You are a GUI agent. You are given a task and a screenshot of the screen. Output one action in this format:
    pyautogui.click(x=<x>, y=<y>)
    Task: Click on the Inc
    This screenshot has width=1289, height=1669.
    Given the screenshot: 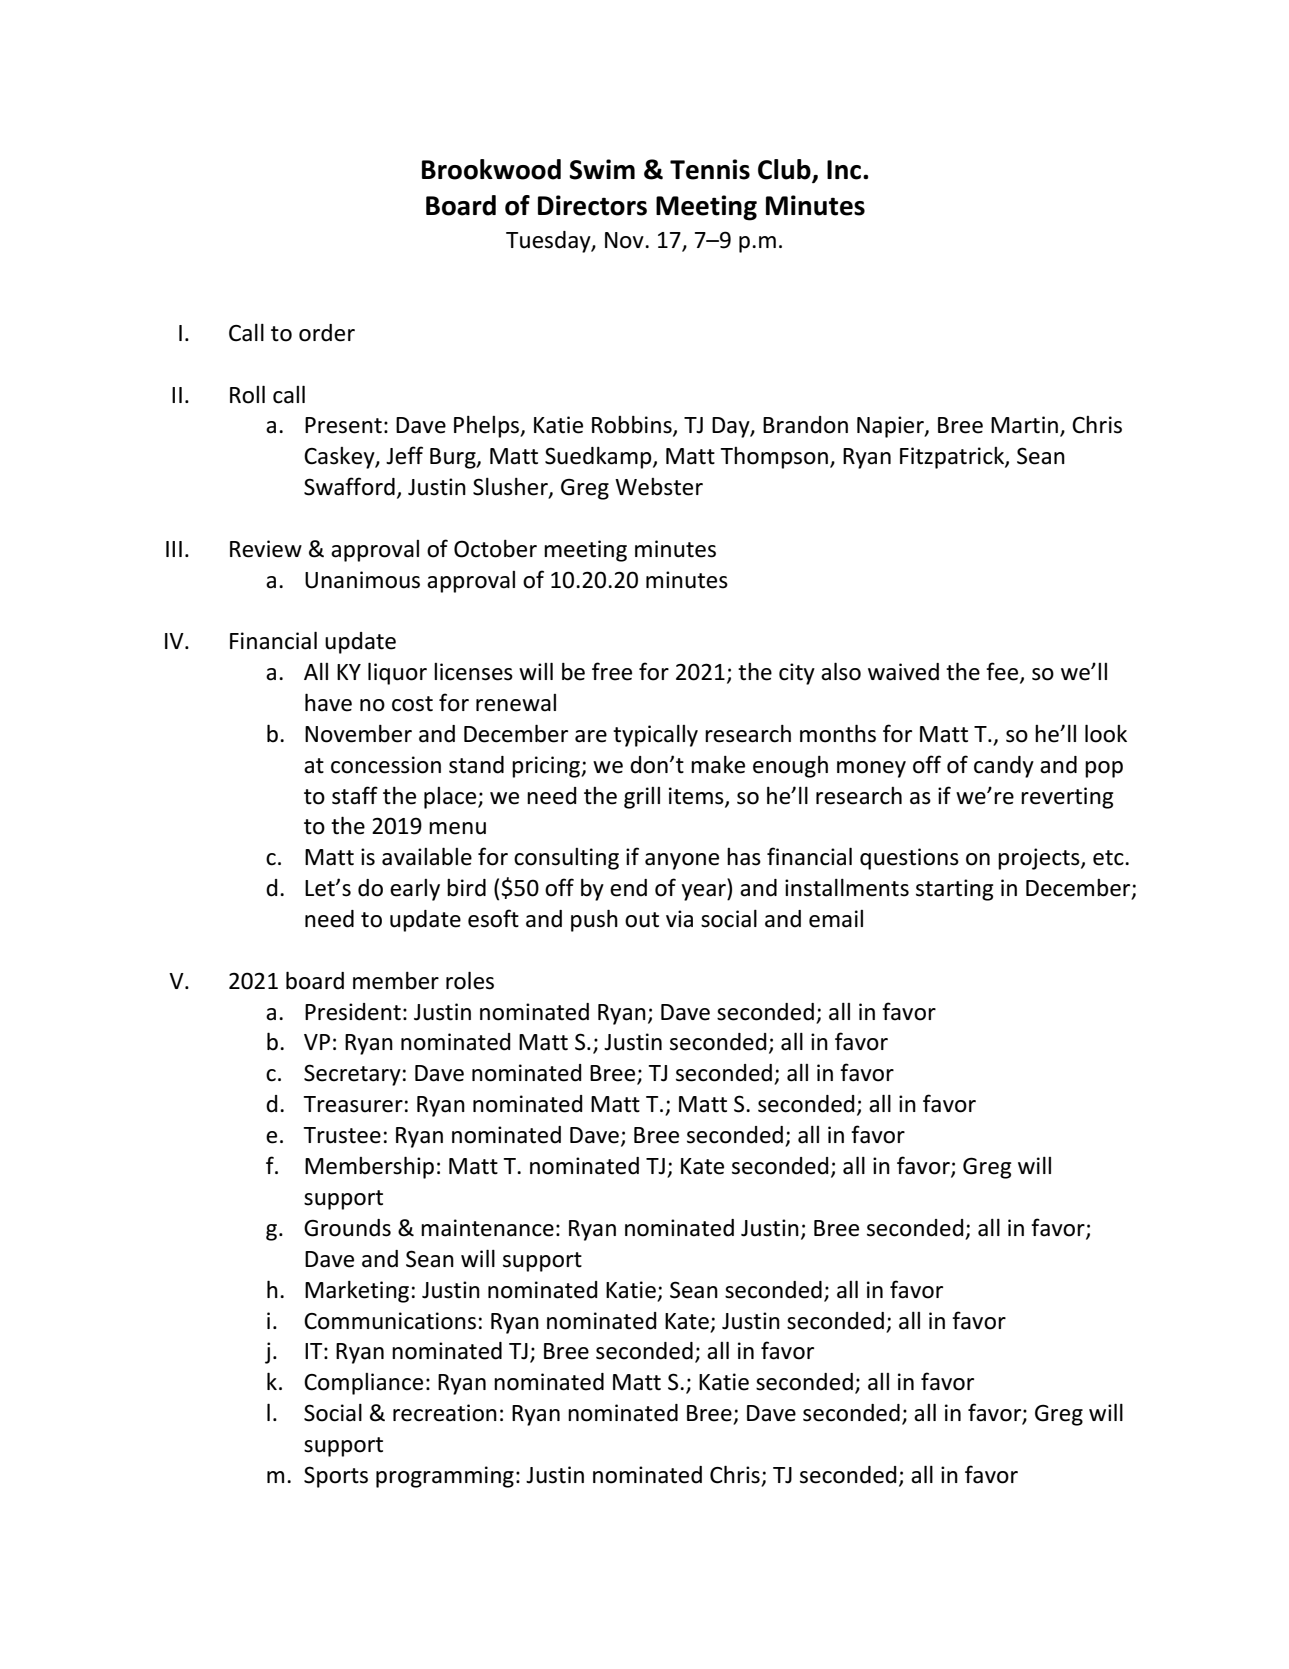 What is the action you would take?
    pyautogui.click(x=845, y=170)
